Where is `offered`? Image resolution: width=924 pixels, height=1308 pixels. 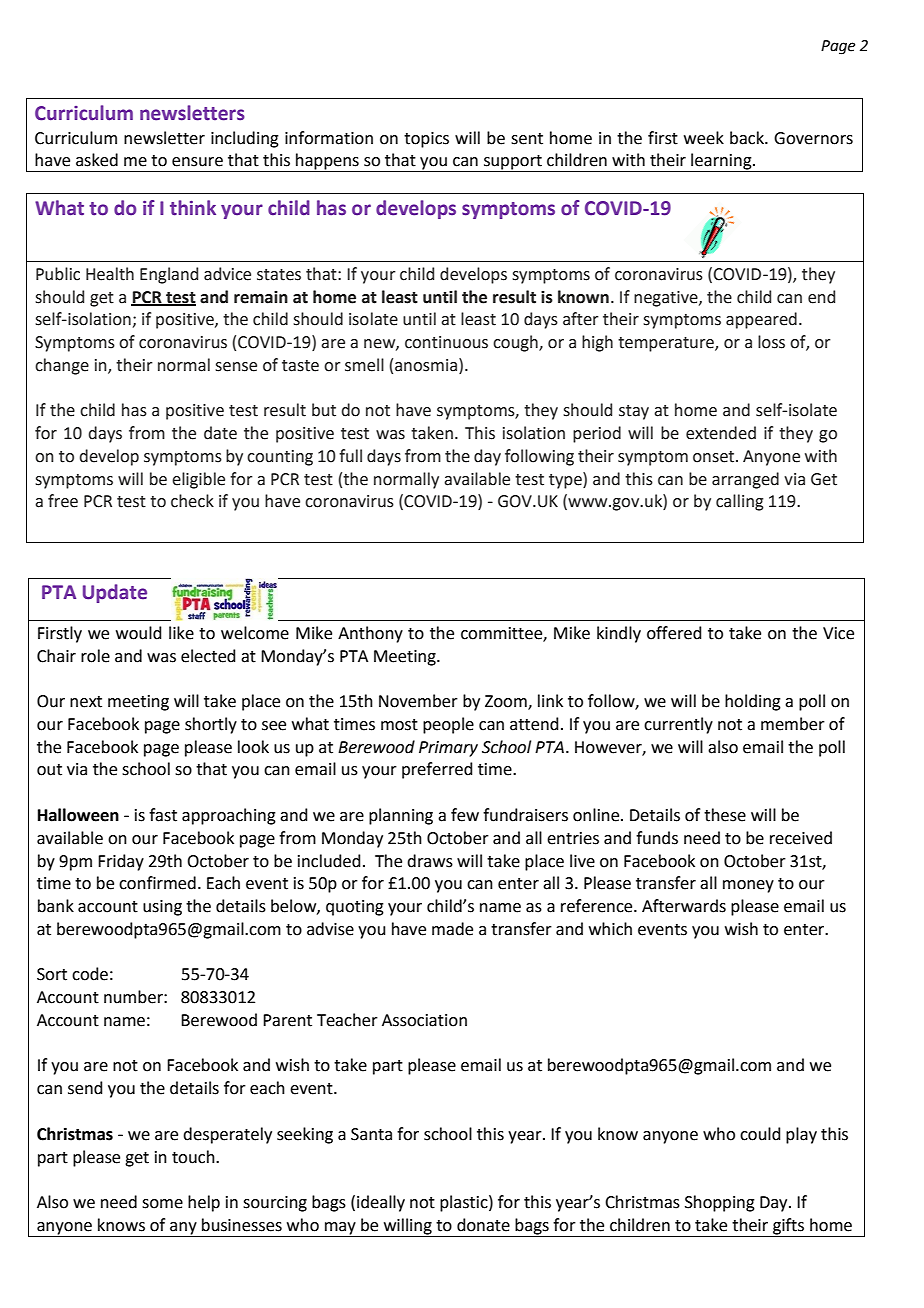
offered is located at coordinates (674, 633).
